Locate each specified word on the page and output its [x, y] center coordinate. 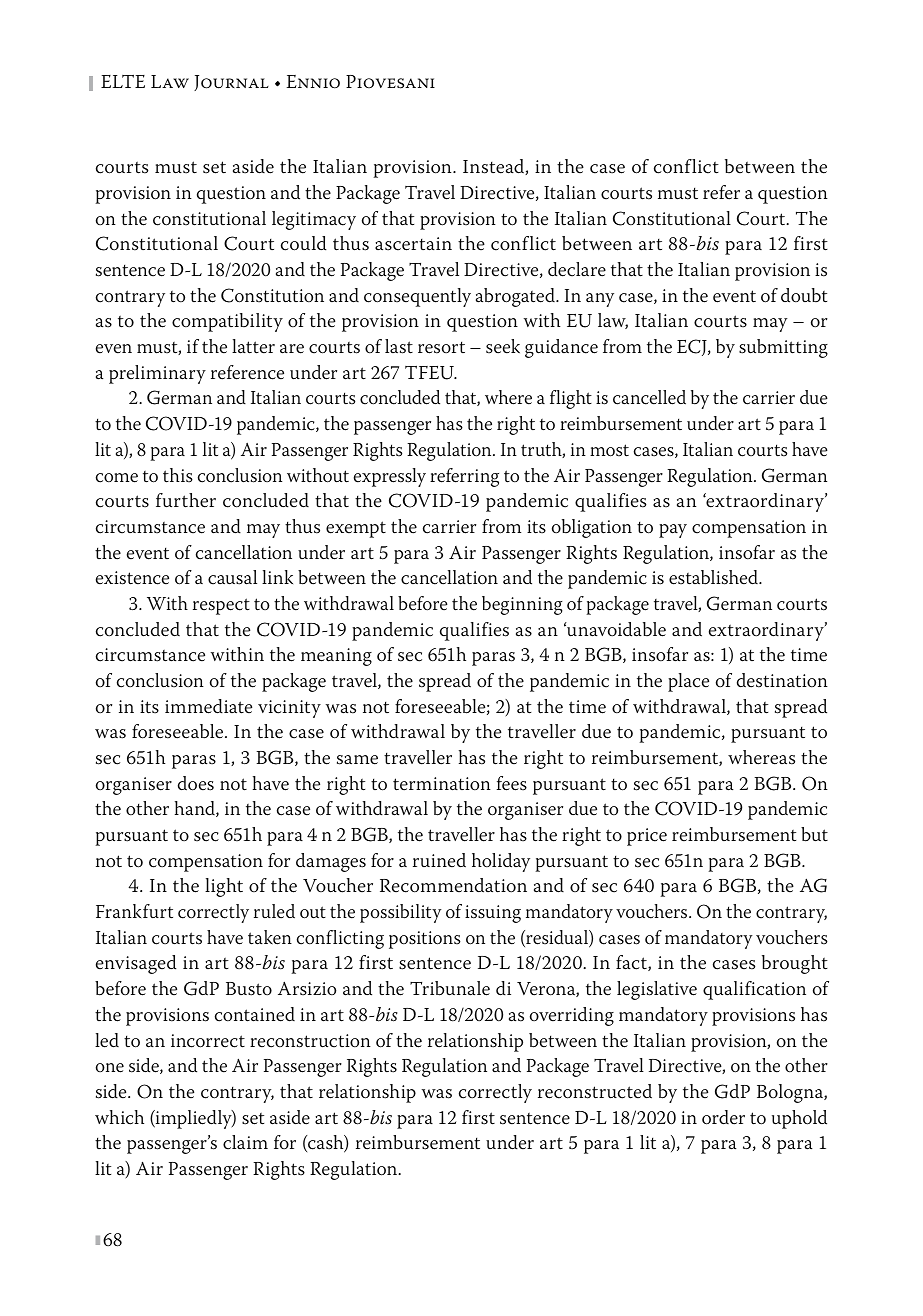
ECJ [693, 347]
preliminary [157, 374]
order [723, 1117]
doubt [804, 295]
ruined [439, 860]
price [647, 837]
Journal [231, 83]
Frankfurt [134, 911]
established [715, 577]
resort [441, 347]
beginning [522, 605]
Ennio [313, 82]
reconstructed [595, 1091]
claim [245, 1142]
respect [221, 606]
